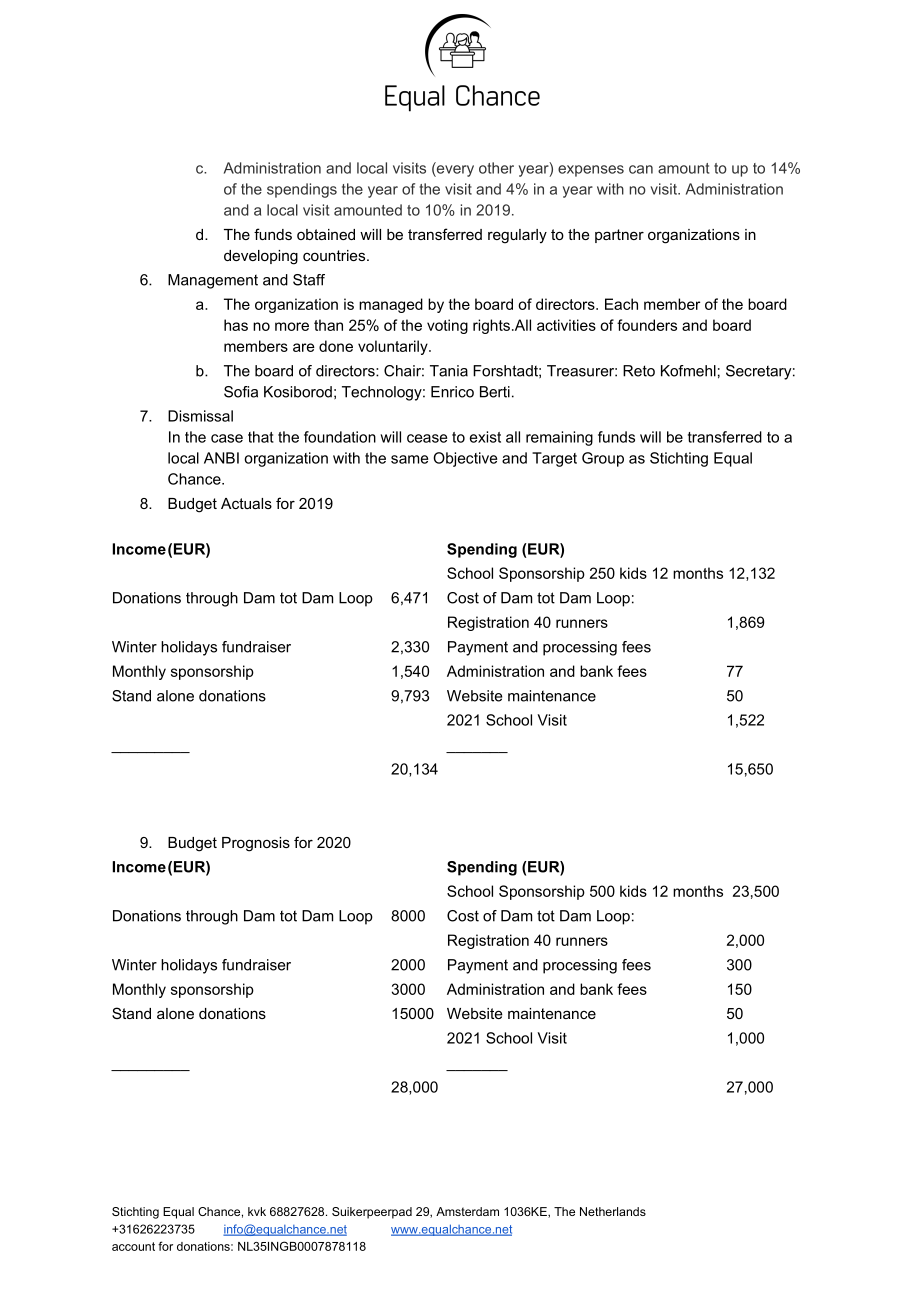 This screenshot has height=1308, width=924. I want to click on account, so click(133, 1246).
